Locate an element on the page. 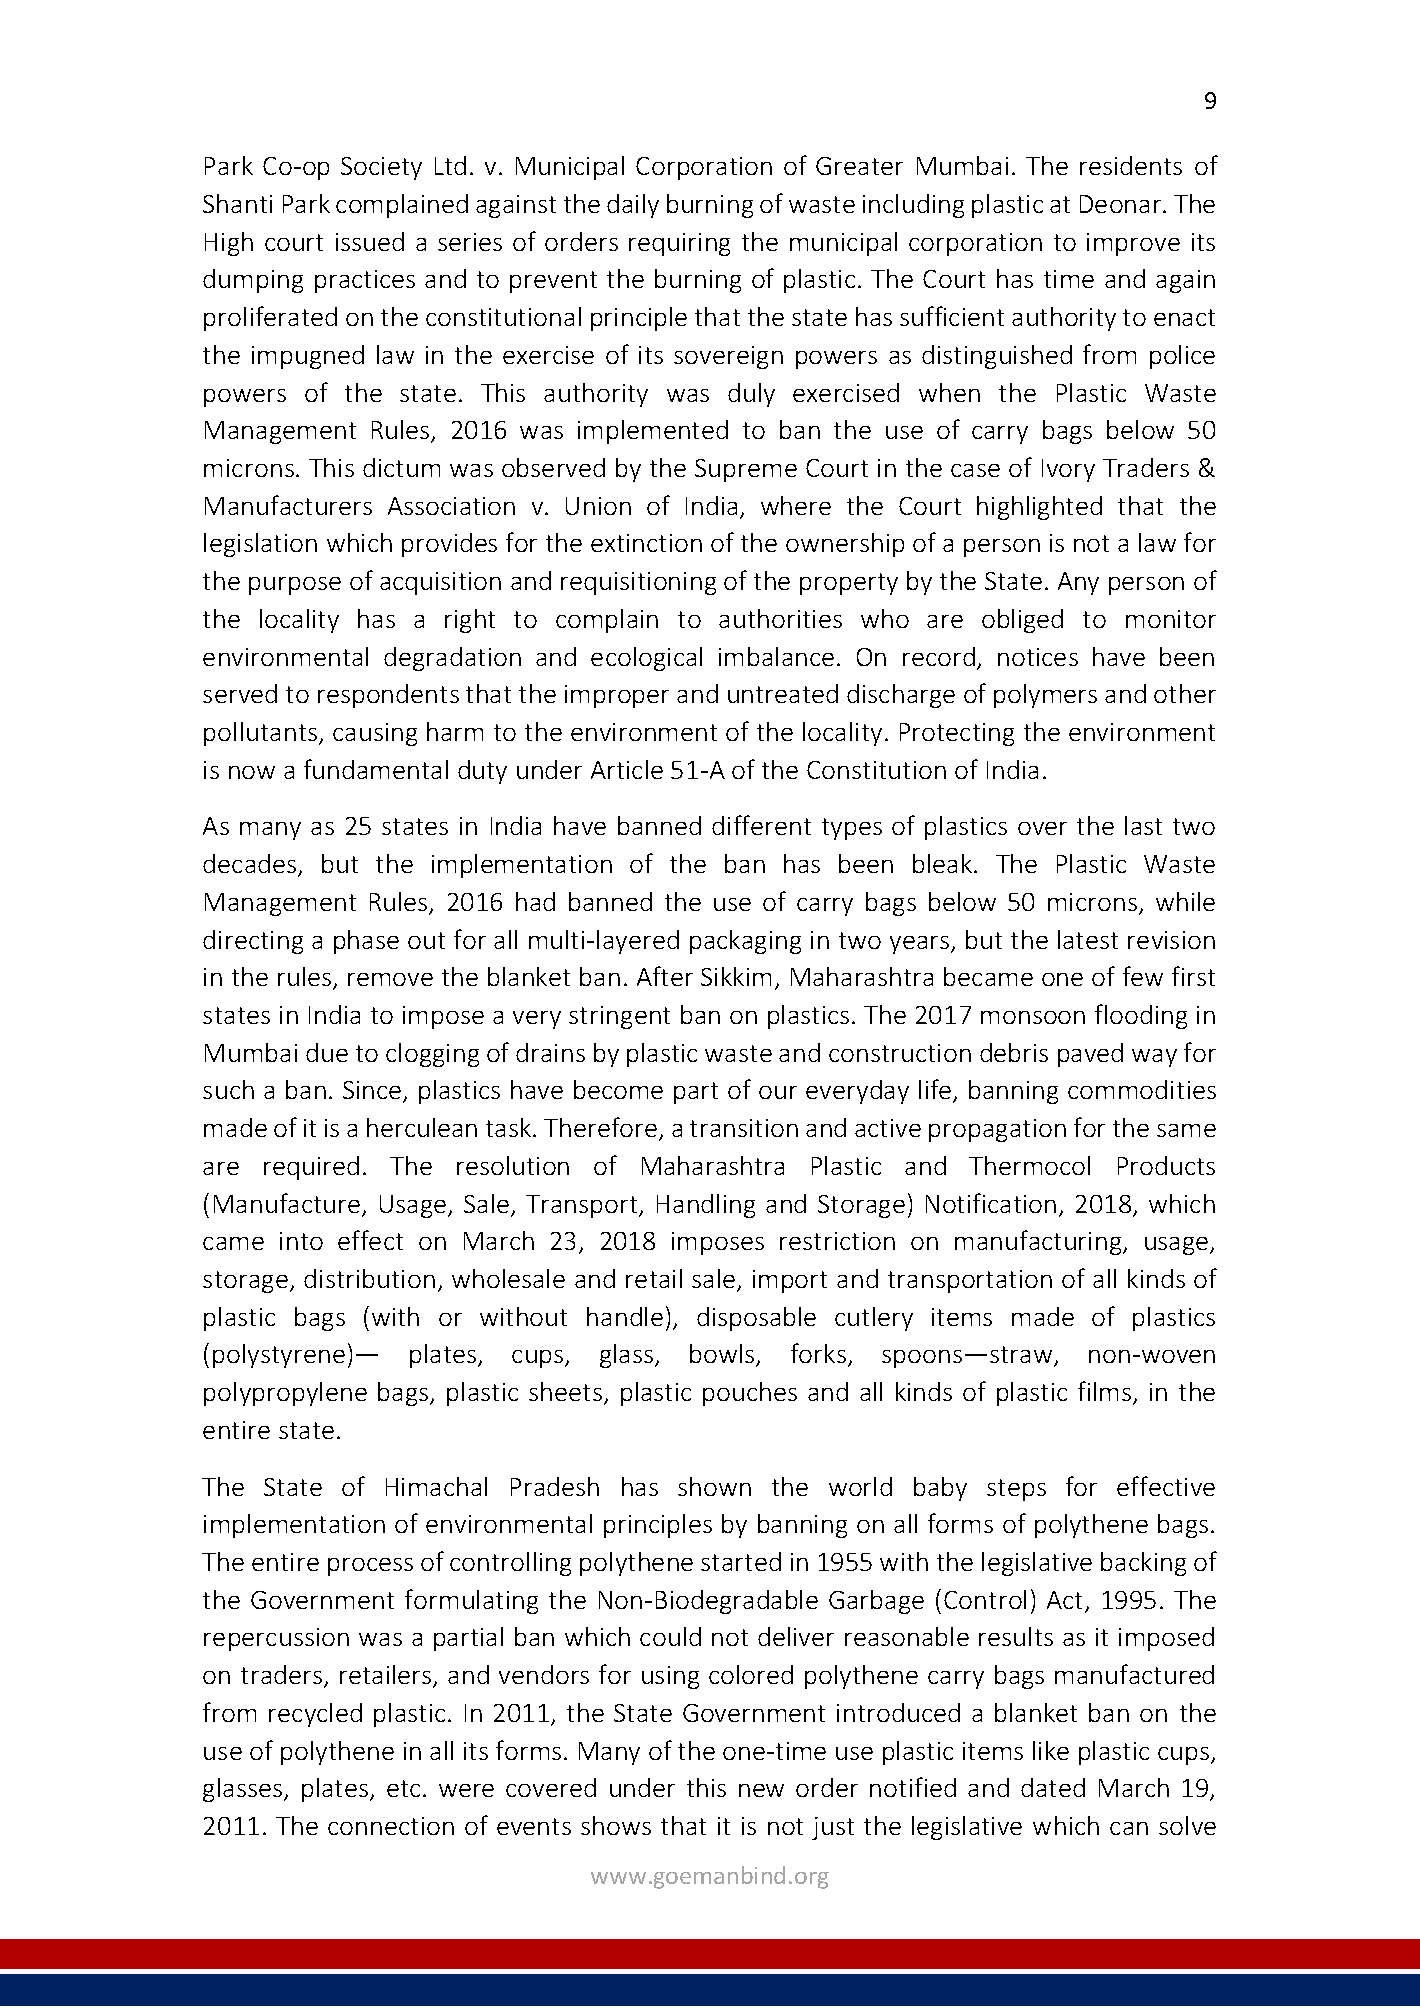 Image resolution: width=1420 pixels, height=2008 pixels. new is located at coordinates (761, 1790).
